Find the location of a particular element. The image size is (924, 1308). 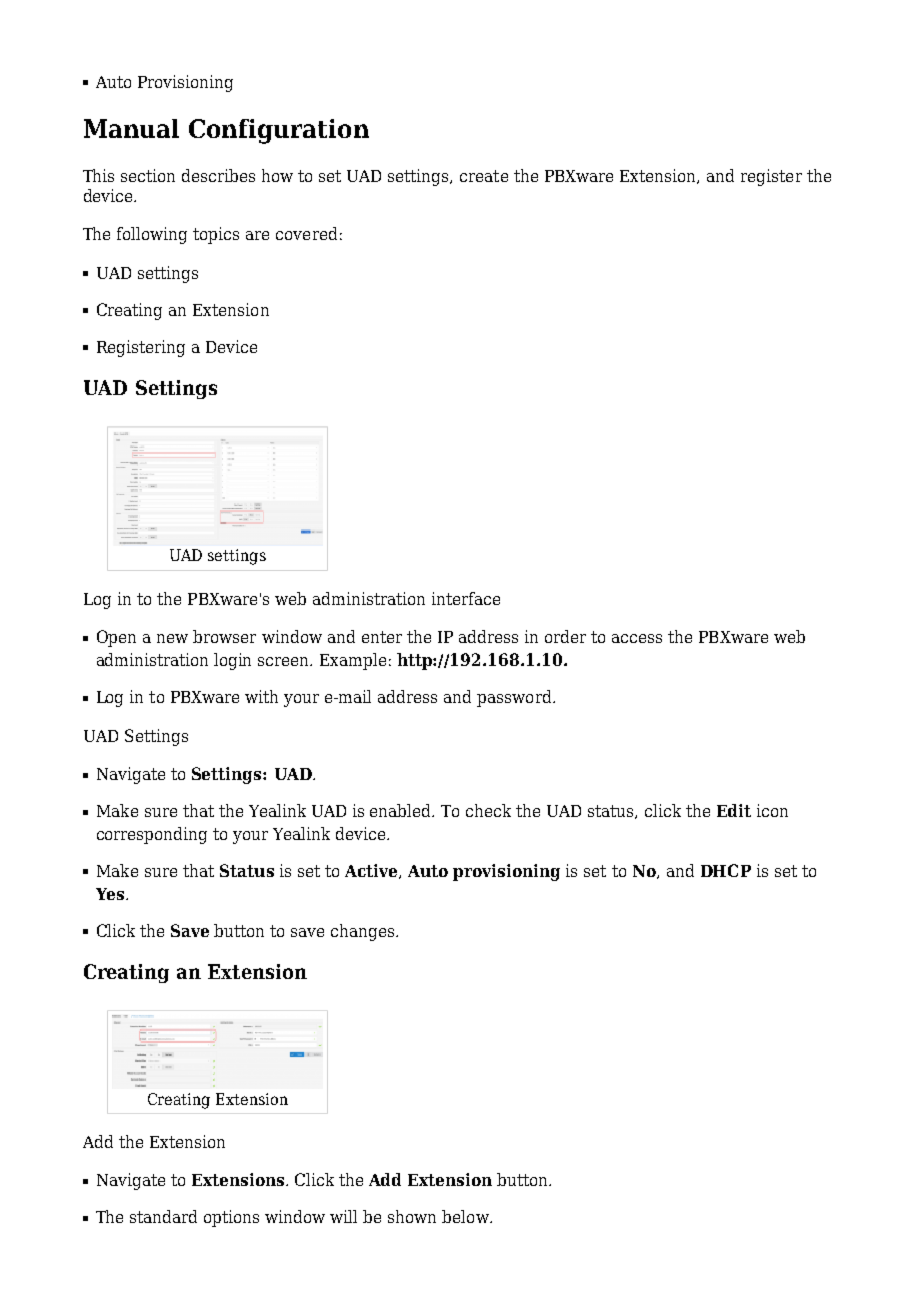

section is located at coordinates (148, 175).
